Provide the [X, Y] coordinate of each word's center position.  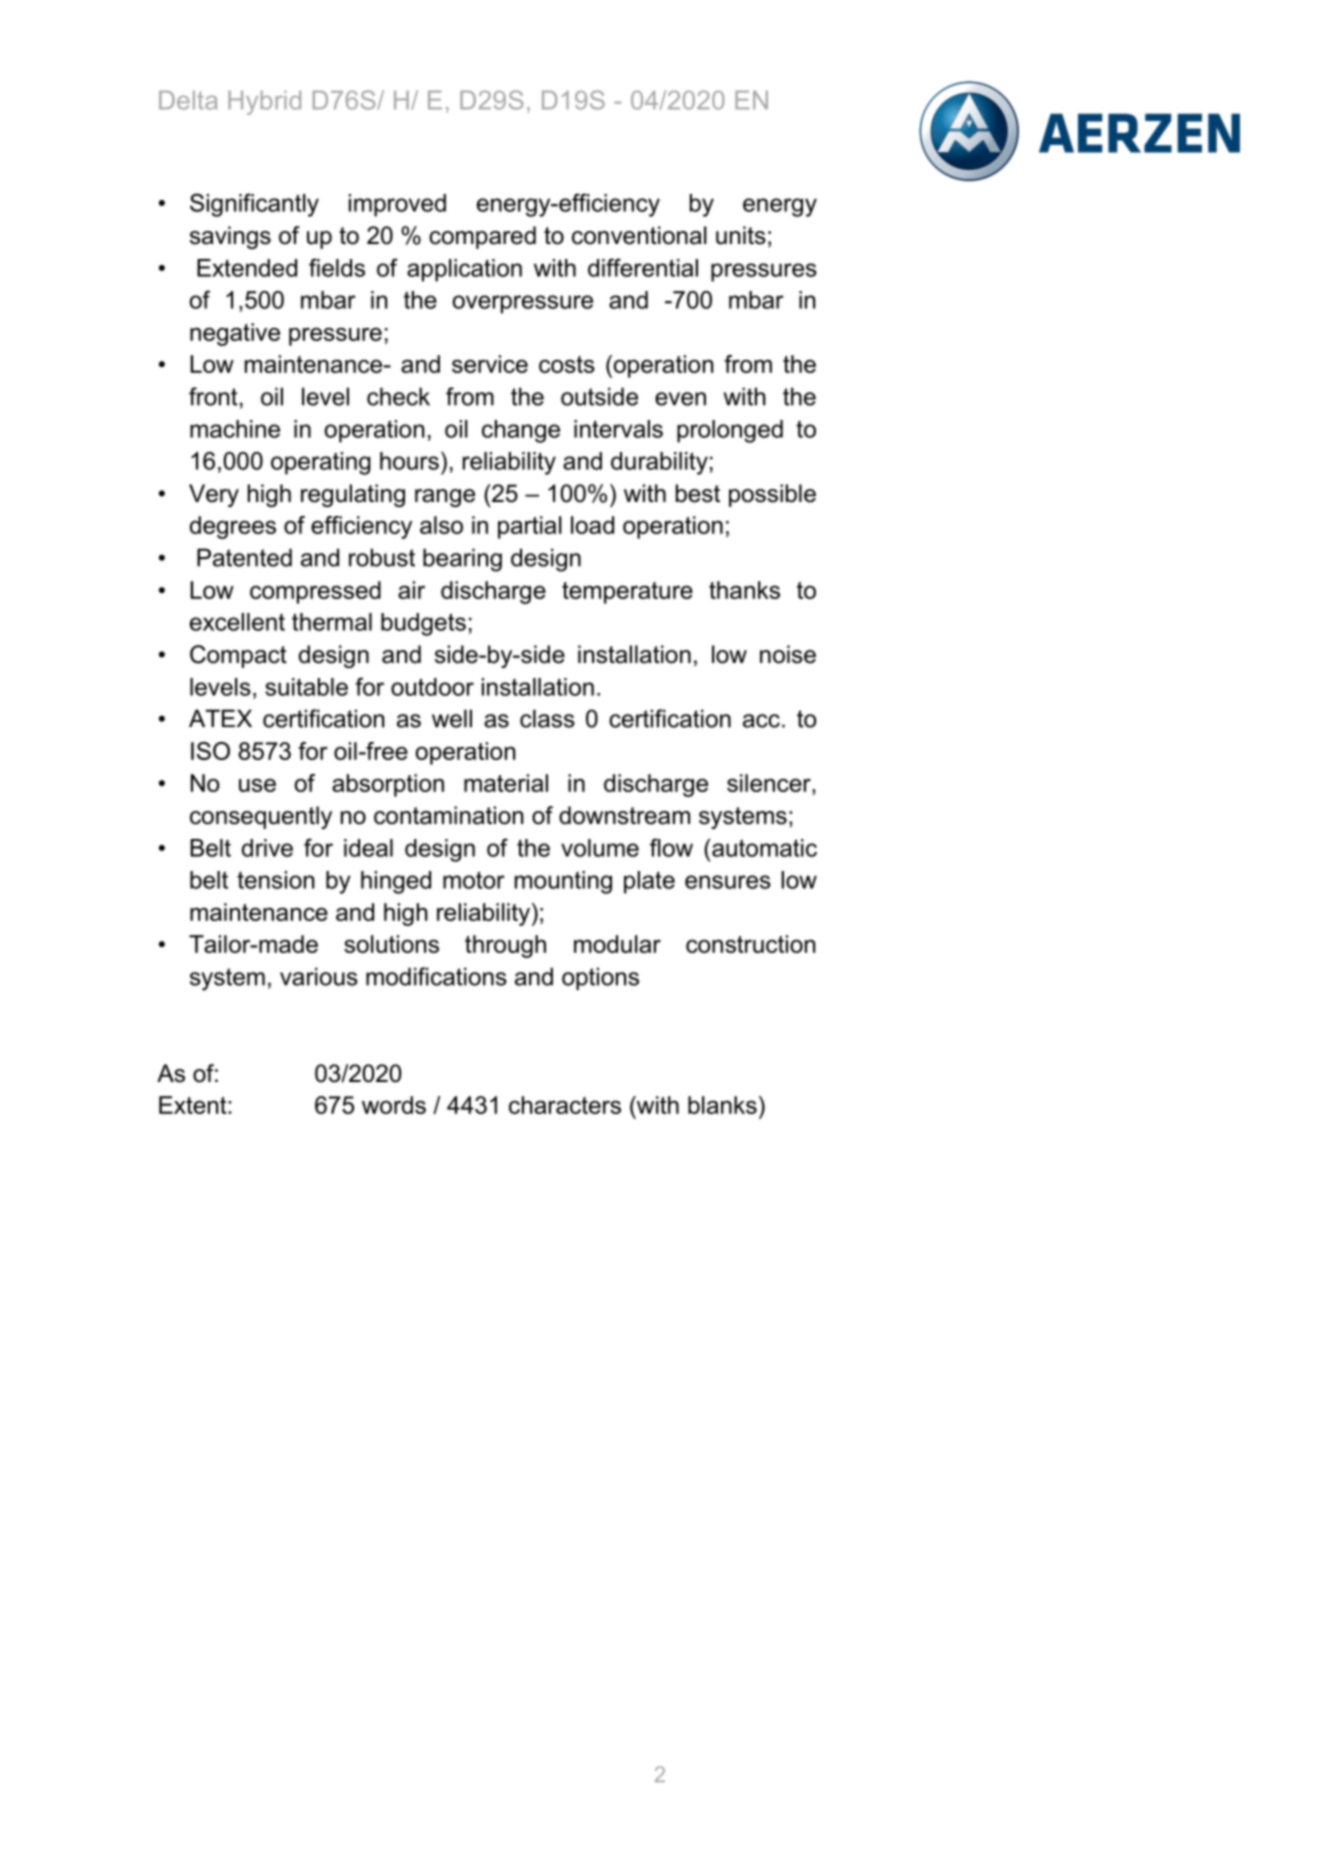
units [741, 235]
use [257, 785]
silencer [770, 783]
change [521, 431]
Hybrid [264, 103]
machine [235, 429]
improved [397, 205]
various [319, 976]
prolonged [730, 431]
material [506, 783]
